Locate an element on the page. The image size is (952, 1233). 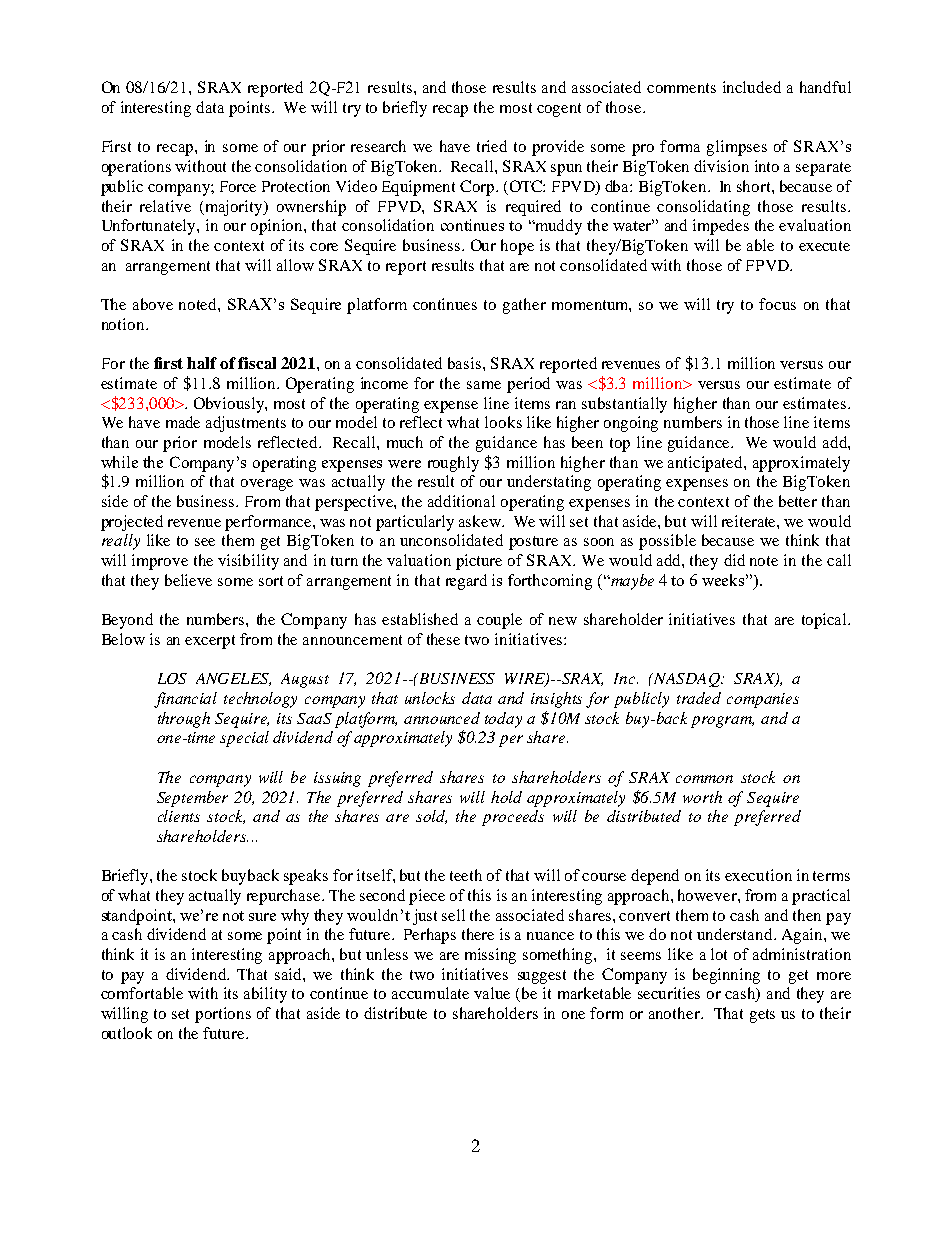
made is located at coordinates (183, 422).
